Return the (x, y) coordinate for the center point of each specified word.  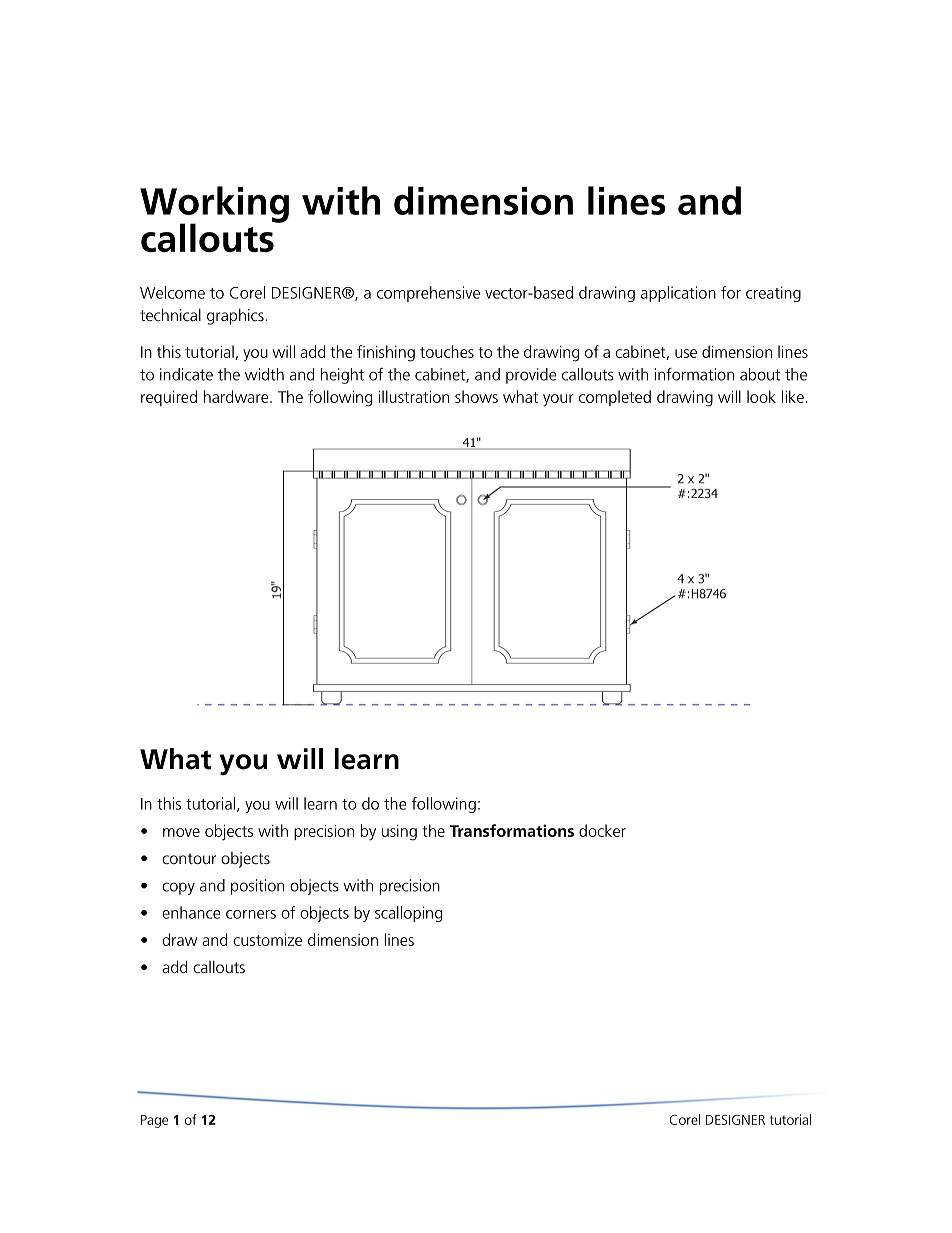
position (257, 887)
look (761, 396)
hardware (237, 396)
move (181, 832)
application (678, 294)
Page (154, 1121)
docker (602, 830)
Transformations (512, 830)
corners (251, 914)
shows (476, 396)
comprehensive (428, 294)
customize (267, 940)
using (399, 833)
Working (214, 205)
